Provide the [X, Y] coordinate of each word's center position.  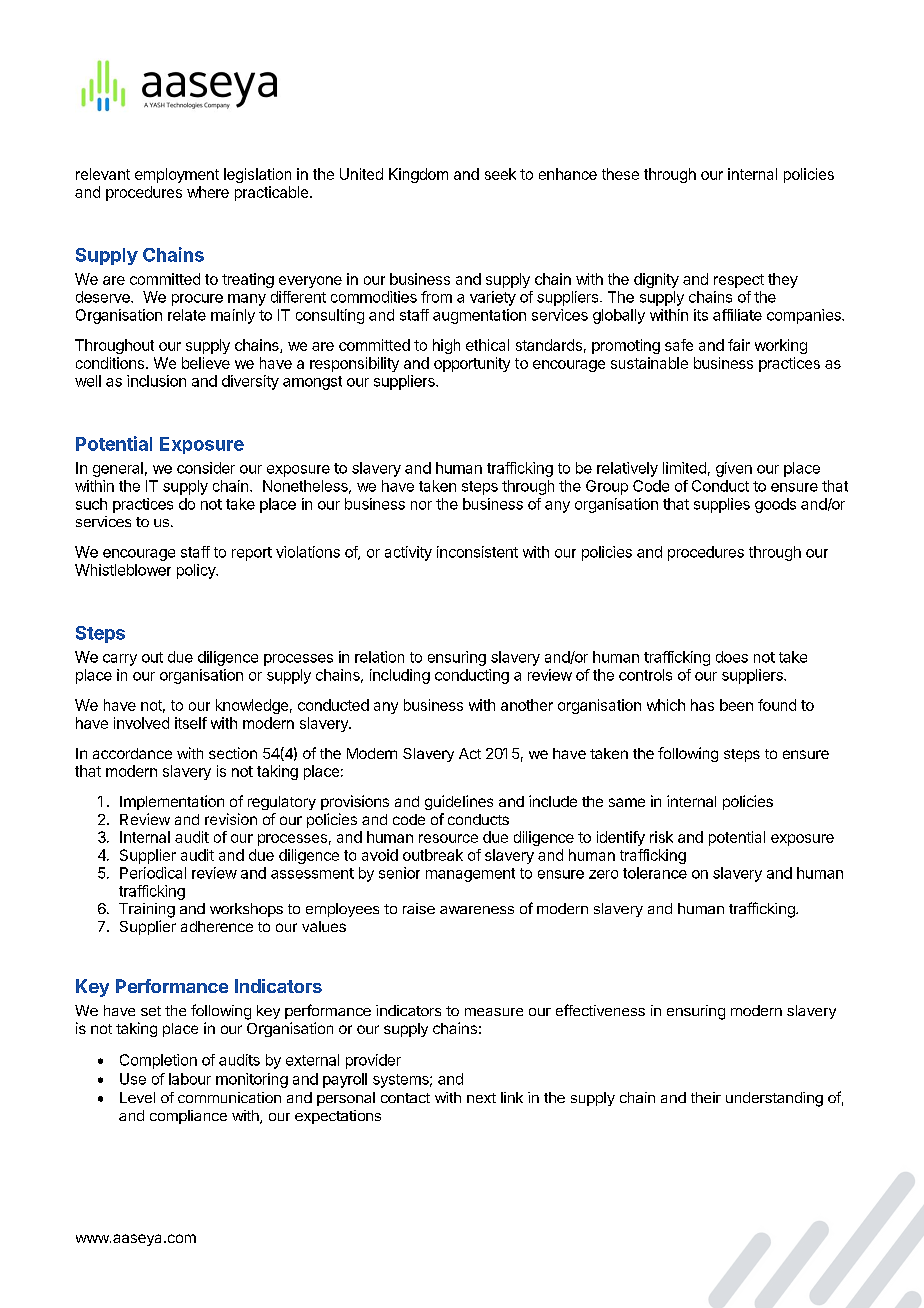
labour [190, 1079]
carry [120, 660]
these [620, 174]
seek [500, 174]
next [481, 1098]
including [400, 676]
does [732, 657]
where [208, 192]
